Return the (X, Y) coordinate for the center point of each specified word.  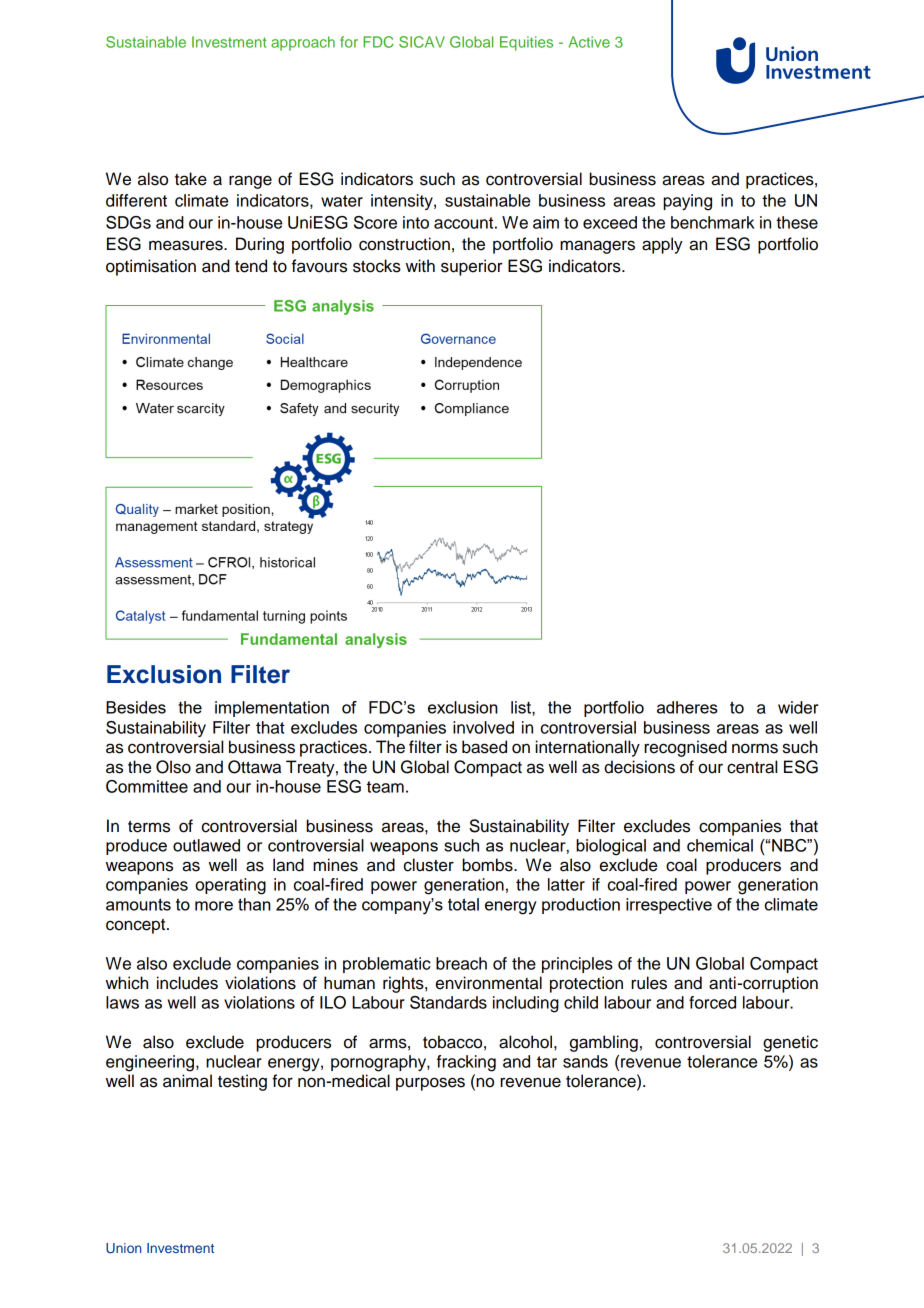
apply (662, 245)
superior (472, 267)
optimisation (151, 267)
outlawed (206, 845)
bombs (489, 865)
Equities (526, 43)
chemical (720, 845)
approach (303, 43)
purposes (430, 1084)
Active (589, 42)
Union (123, 1248)
